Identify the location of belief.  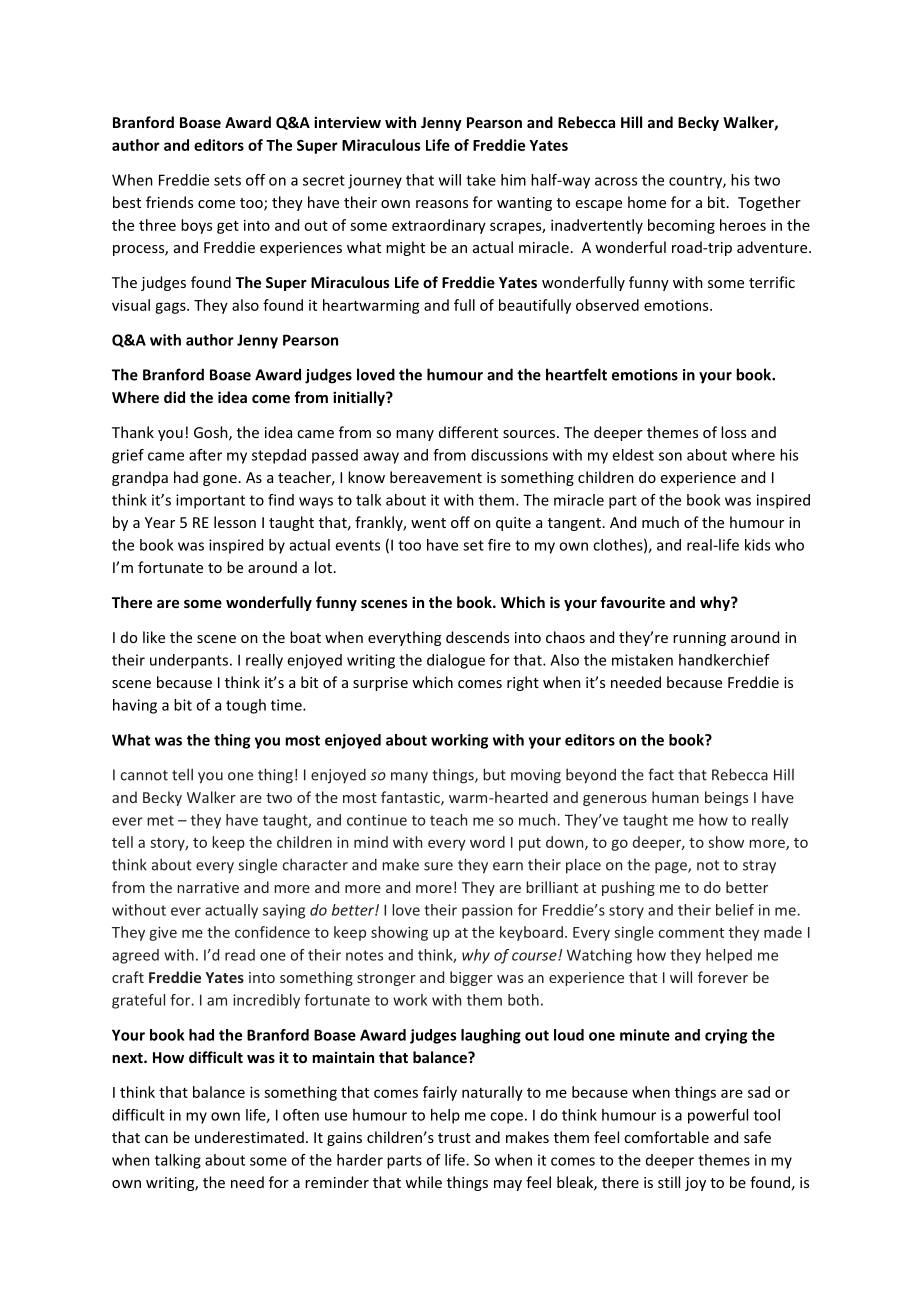
(735, 910).
